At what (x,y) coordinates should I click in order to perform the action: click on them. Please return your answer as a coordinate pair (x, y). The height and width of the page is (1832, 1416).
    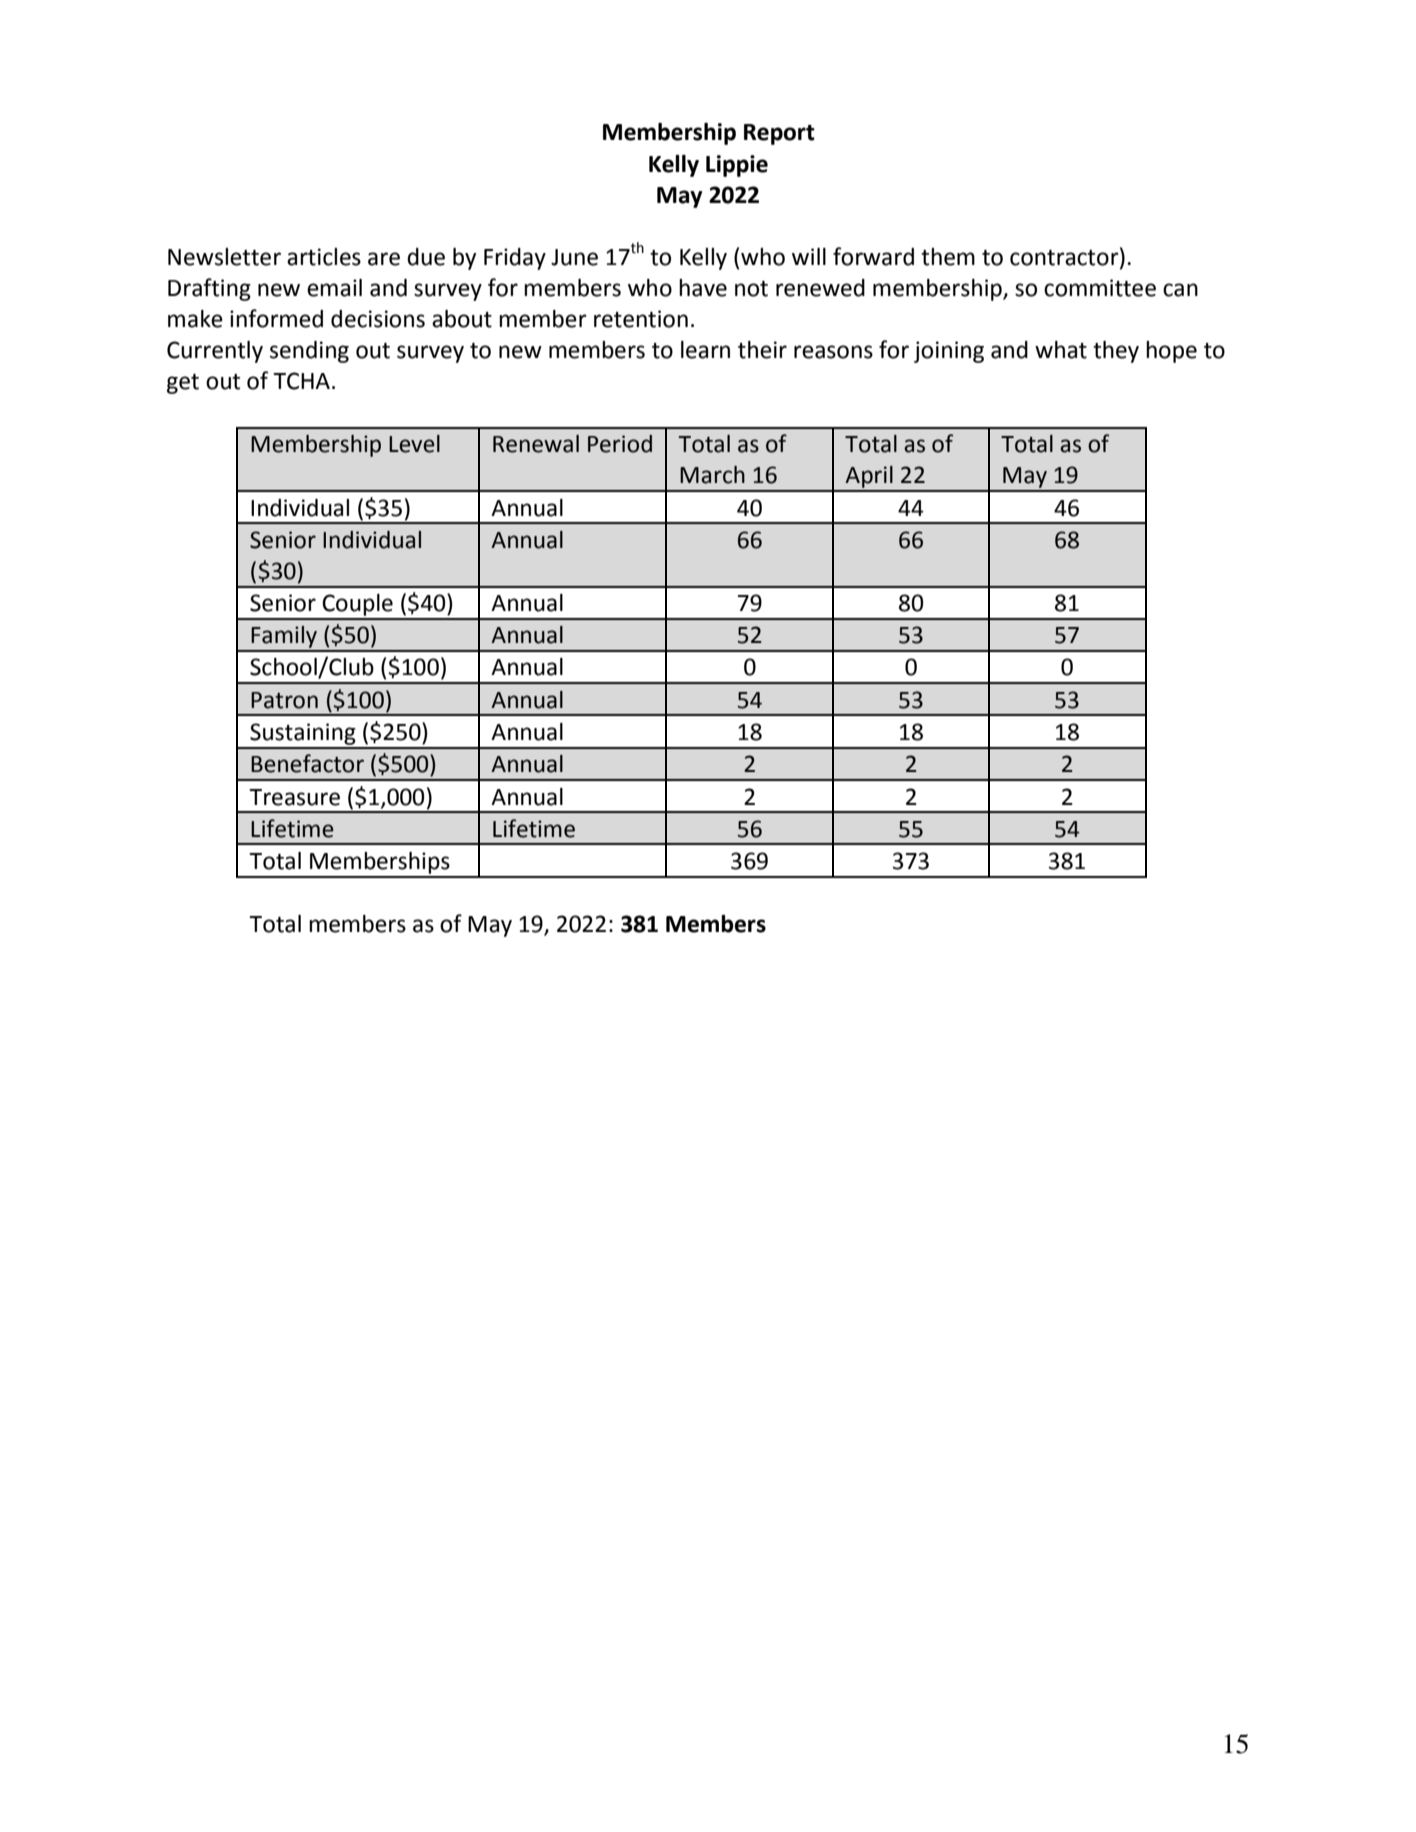
    Looking at the image, I should click on (948, 257).
